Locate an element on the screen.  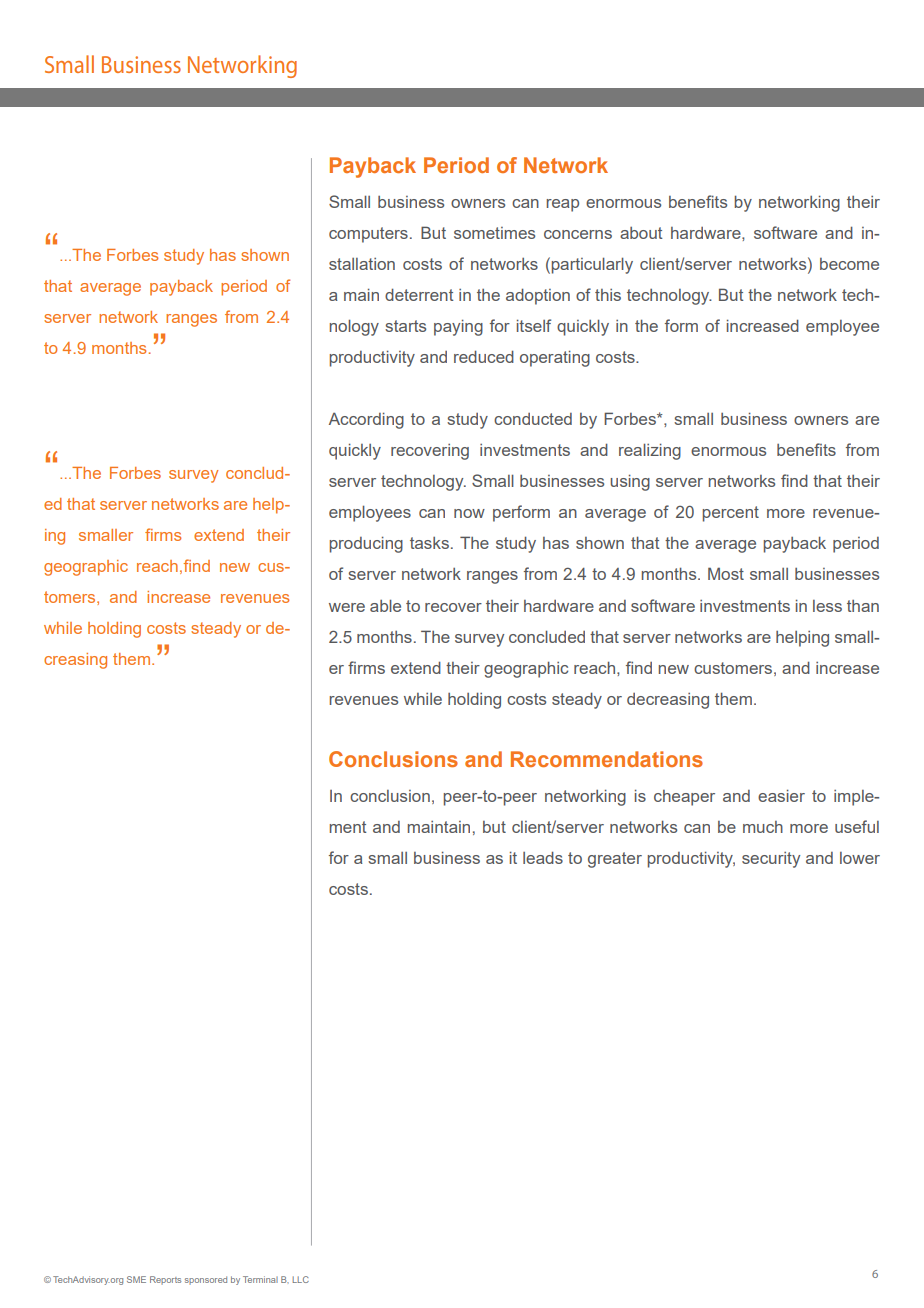
sometimes is located at coordinates (494, 233).
